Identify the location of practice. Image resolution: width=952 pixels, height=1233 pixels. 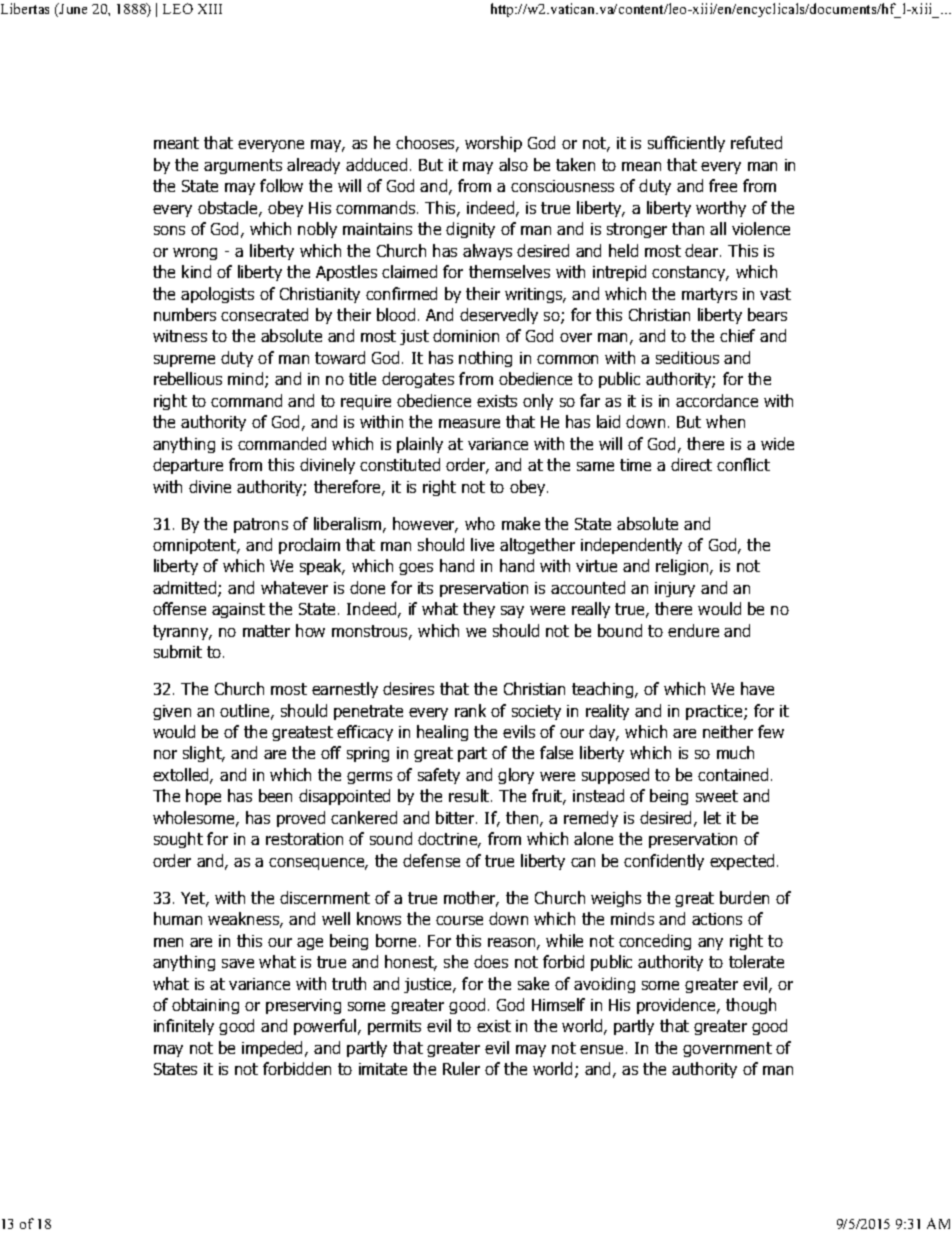
(715, 712).
